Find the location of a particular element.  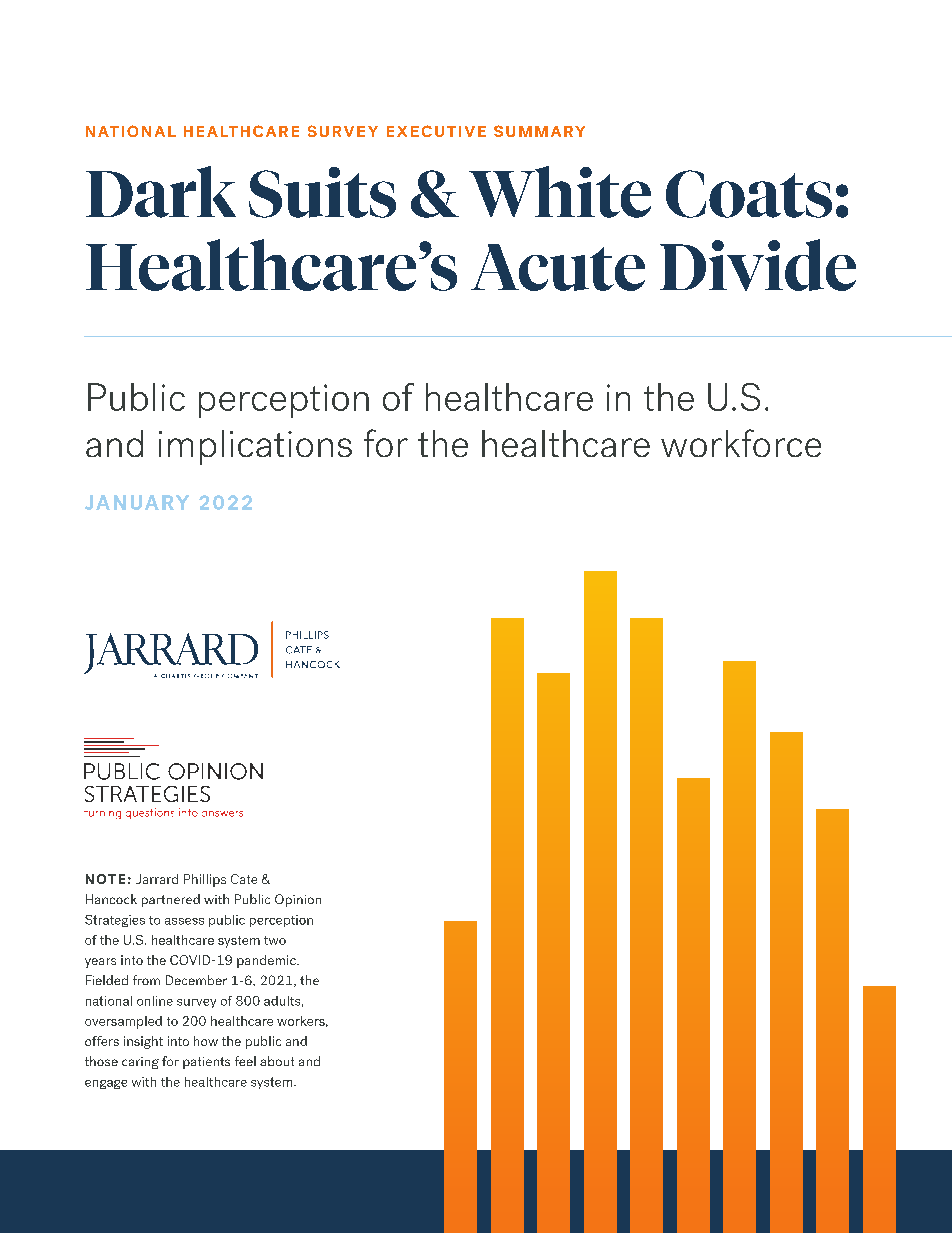

Divide is located at coordinates (758, 265).
